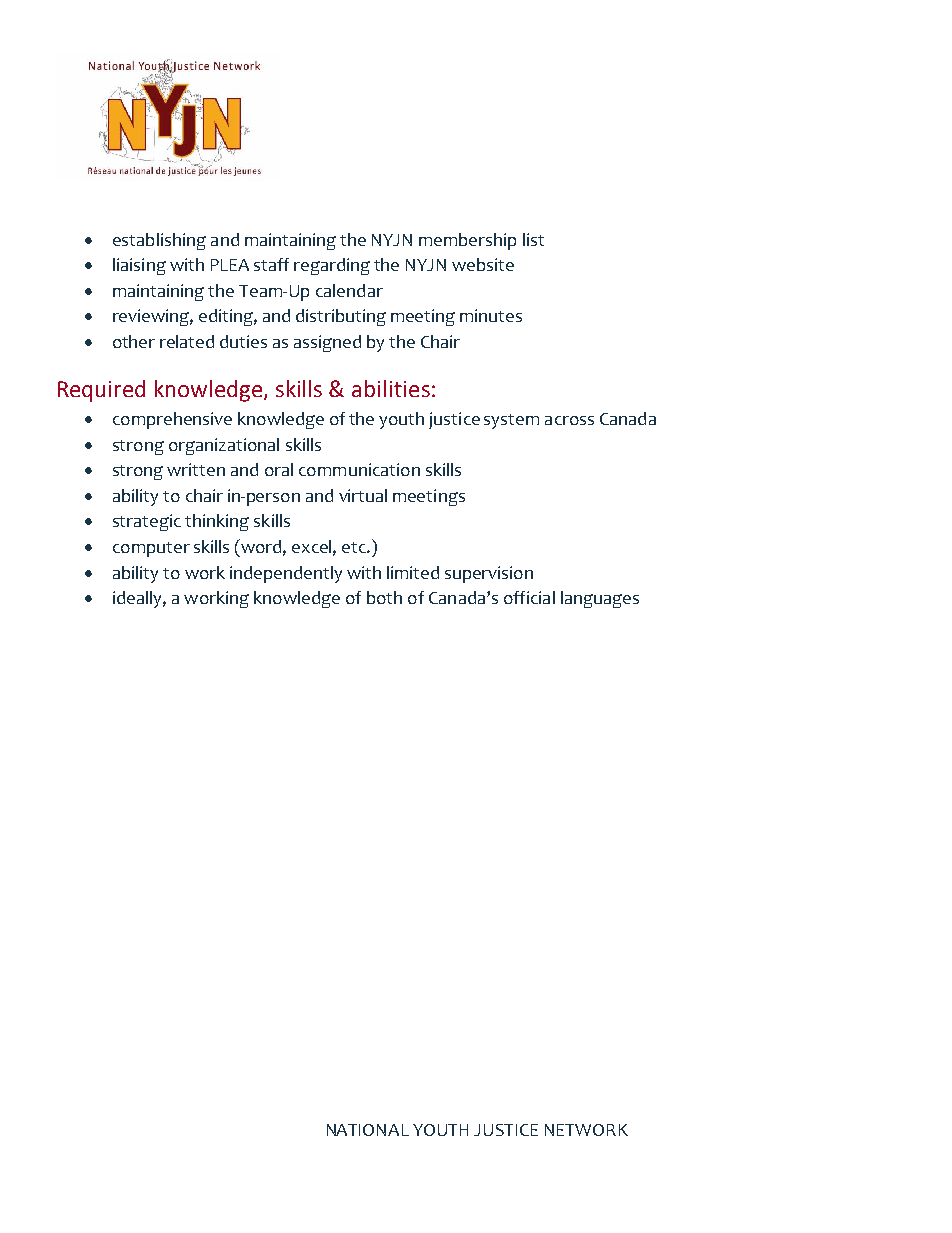 The image size is (952, 1233). What do you see at coordinates (529, 597) in the screenshot?
I see `official` at bounding box center [529, 597].
